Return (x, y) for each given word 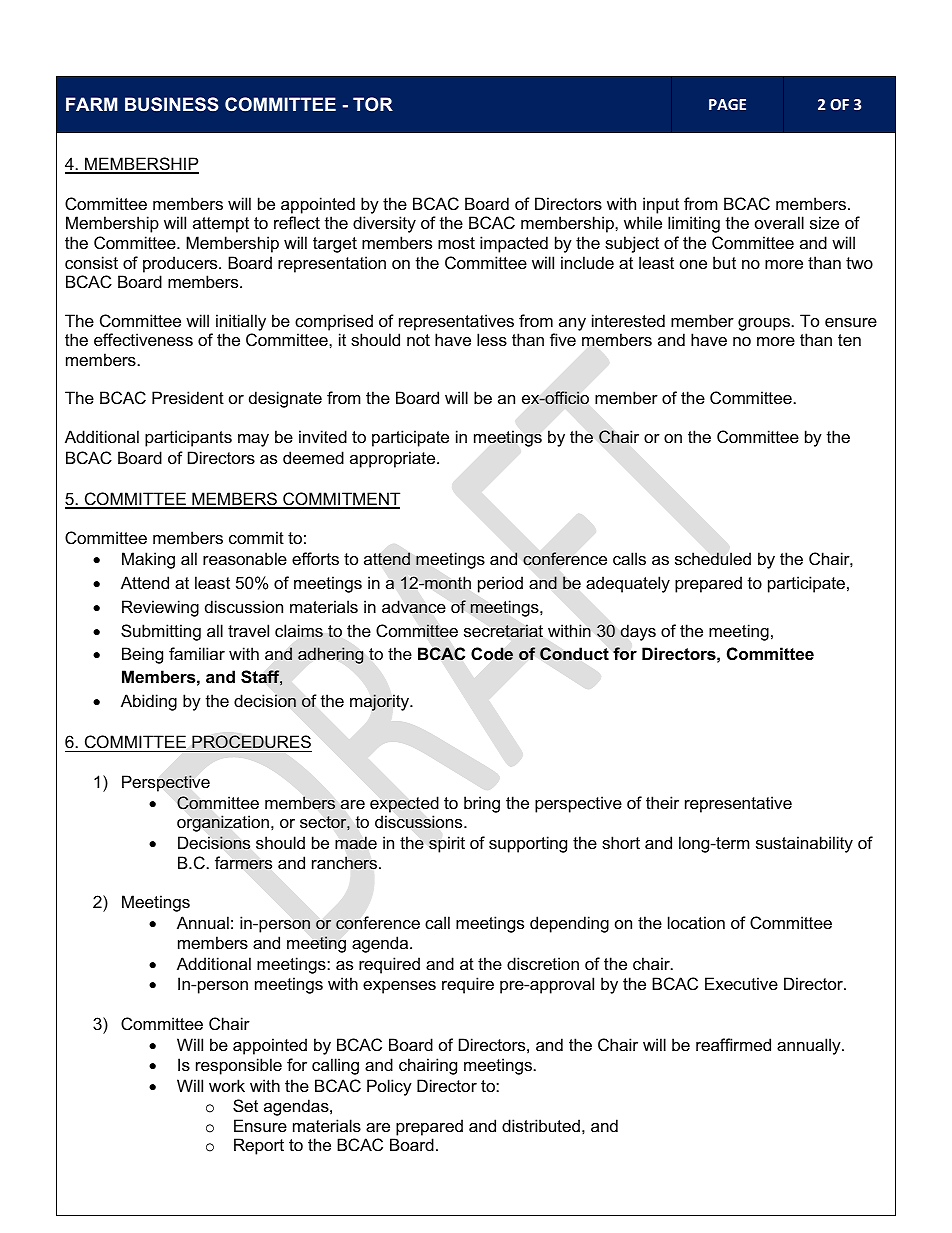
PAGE (727, 104)
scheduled (713, 558)
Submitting (161, 632)
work (227, 1085)
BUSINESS (172, 104)
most (456, 243)
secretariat (503, 631)
